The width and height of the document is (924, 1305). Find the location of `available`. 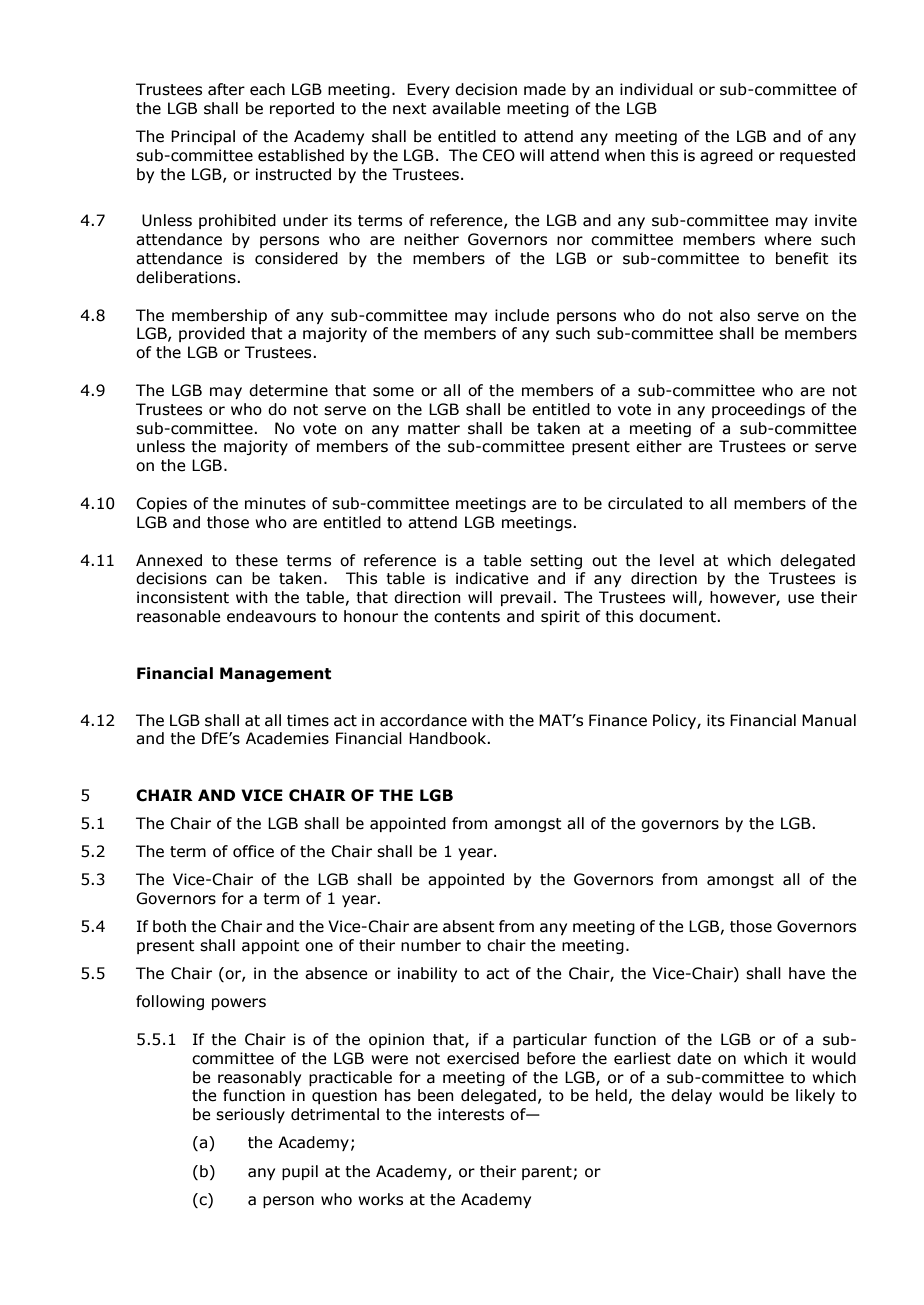

available is located at coordinates (466, 108).
